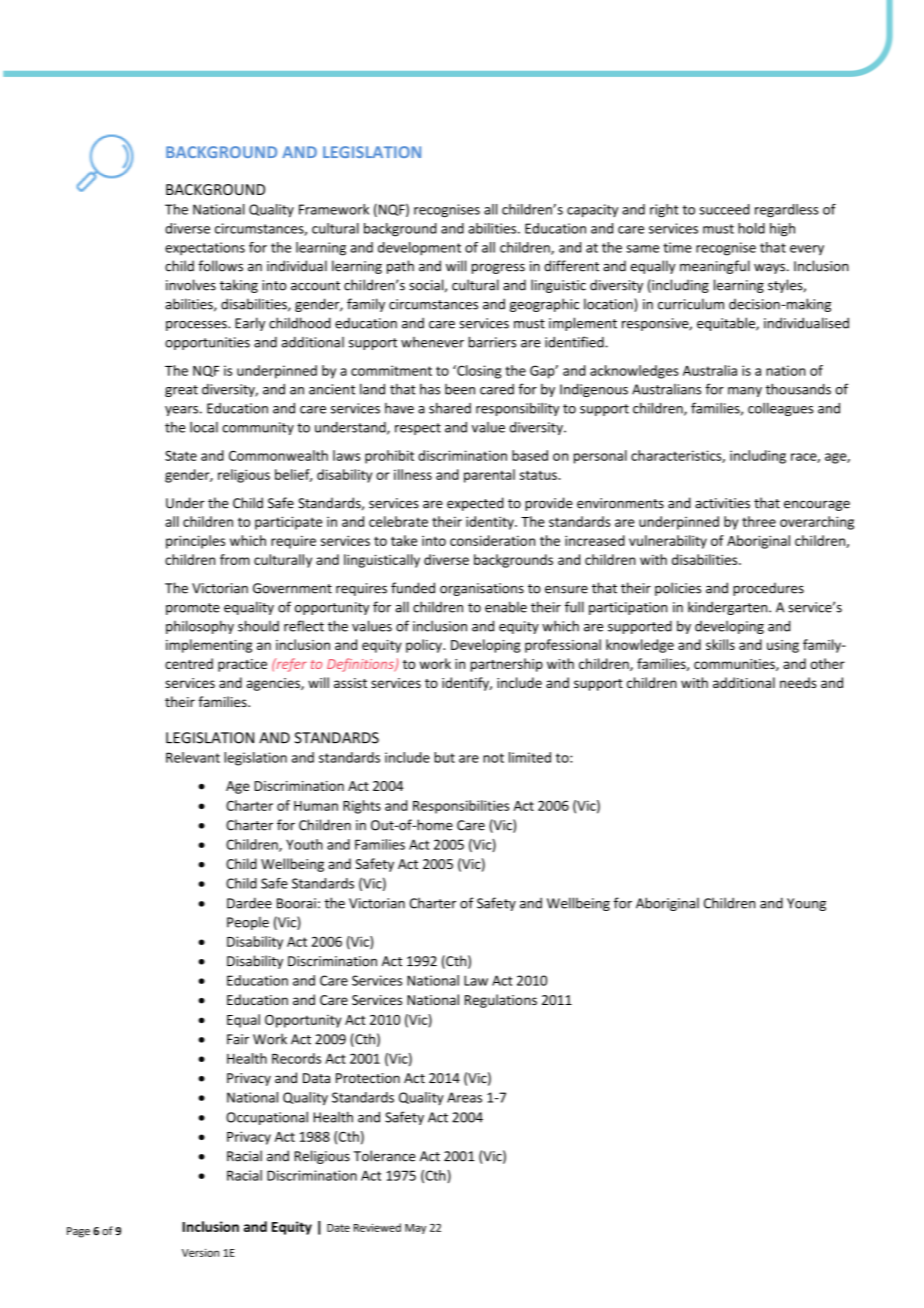 The width and height of the image is (924, 1308). Describe the element at coordinates (193, 757) in the image. I see `Relevant` at that location.
